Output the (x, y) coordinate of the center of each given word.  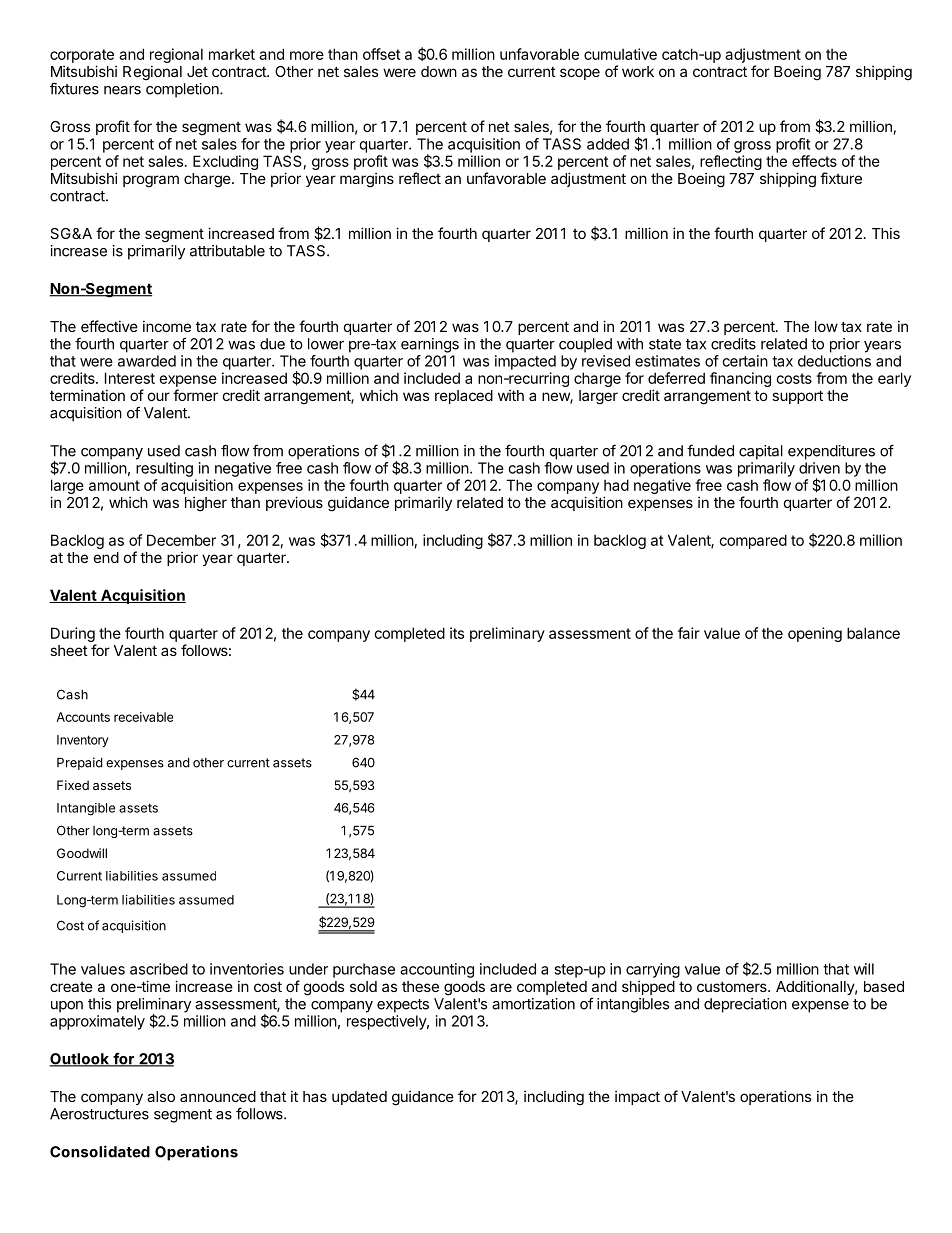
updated (359, 1098)
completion (183, 90)
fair (689, 633)
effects (814, 161)
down (439, 71)
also (161, 1096)
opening (815, 634)
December (181, 540)
